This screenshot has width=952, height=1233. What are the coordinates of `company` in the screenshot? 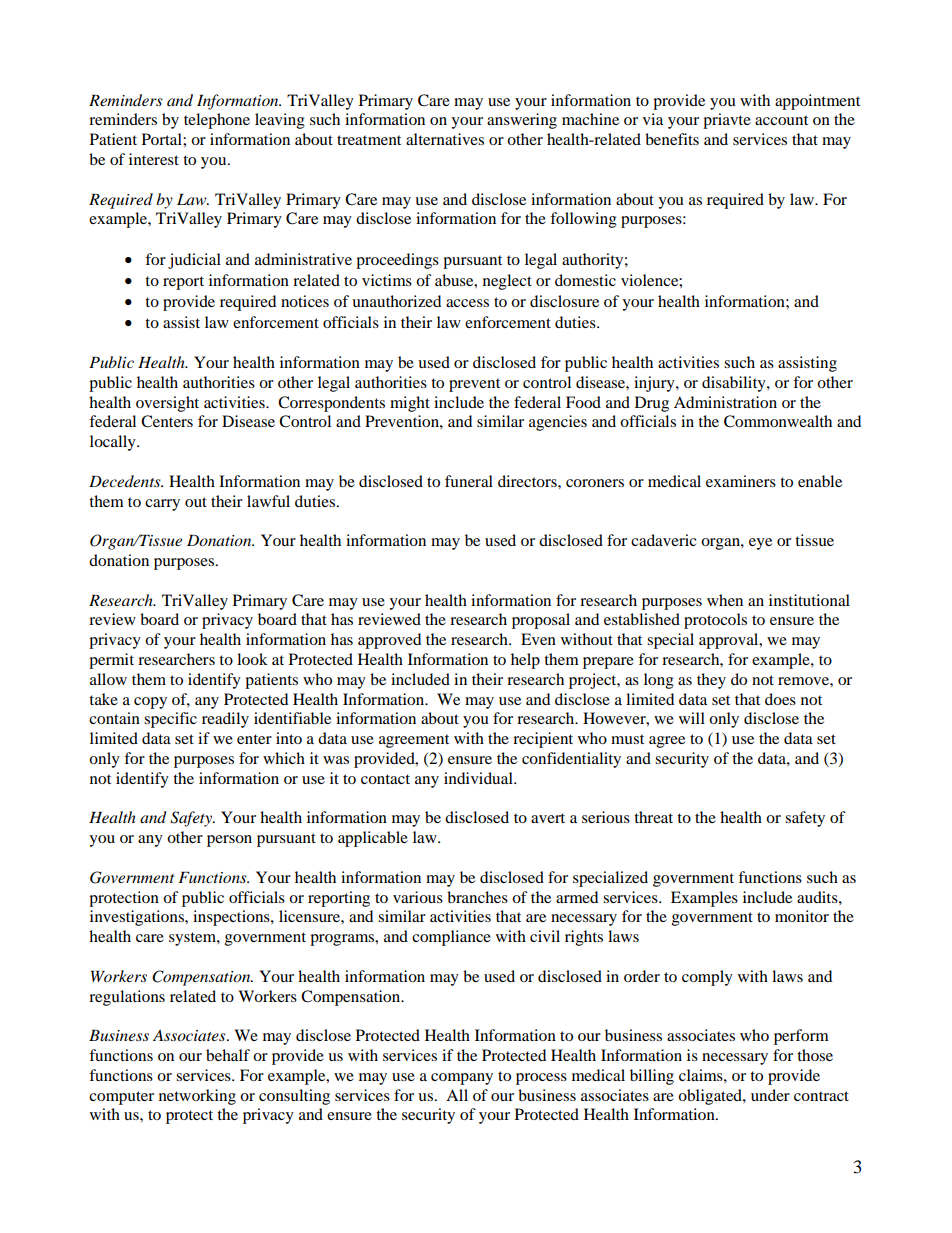 It's located at (462, 1079).
